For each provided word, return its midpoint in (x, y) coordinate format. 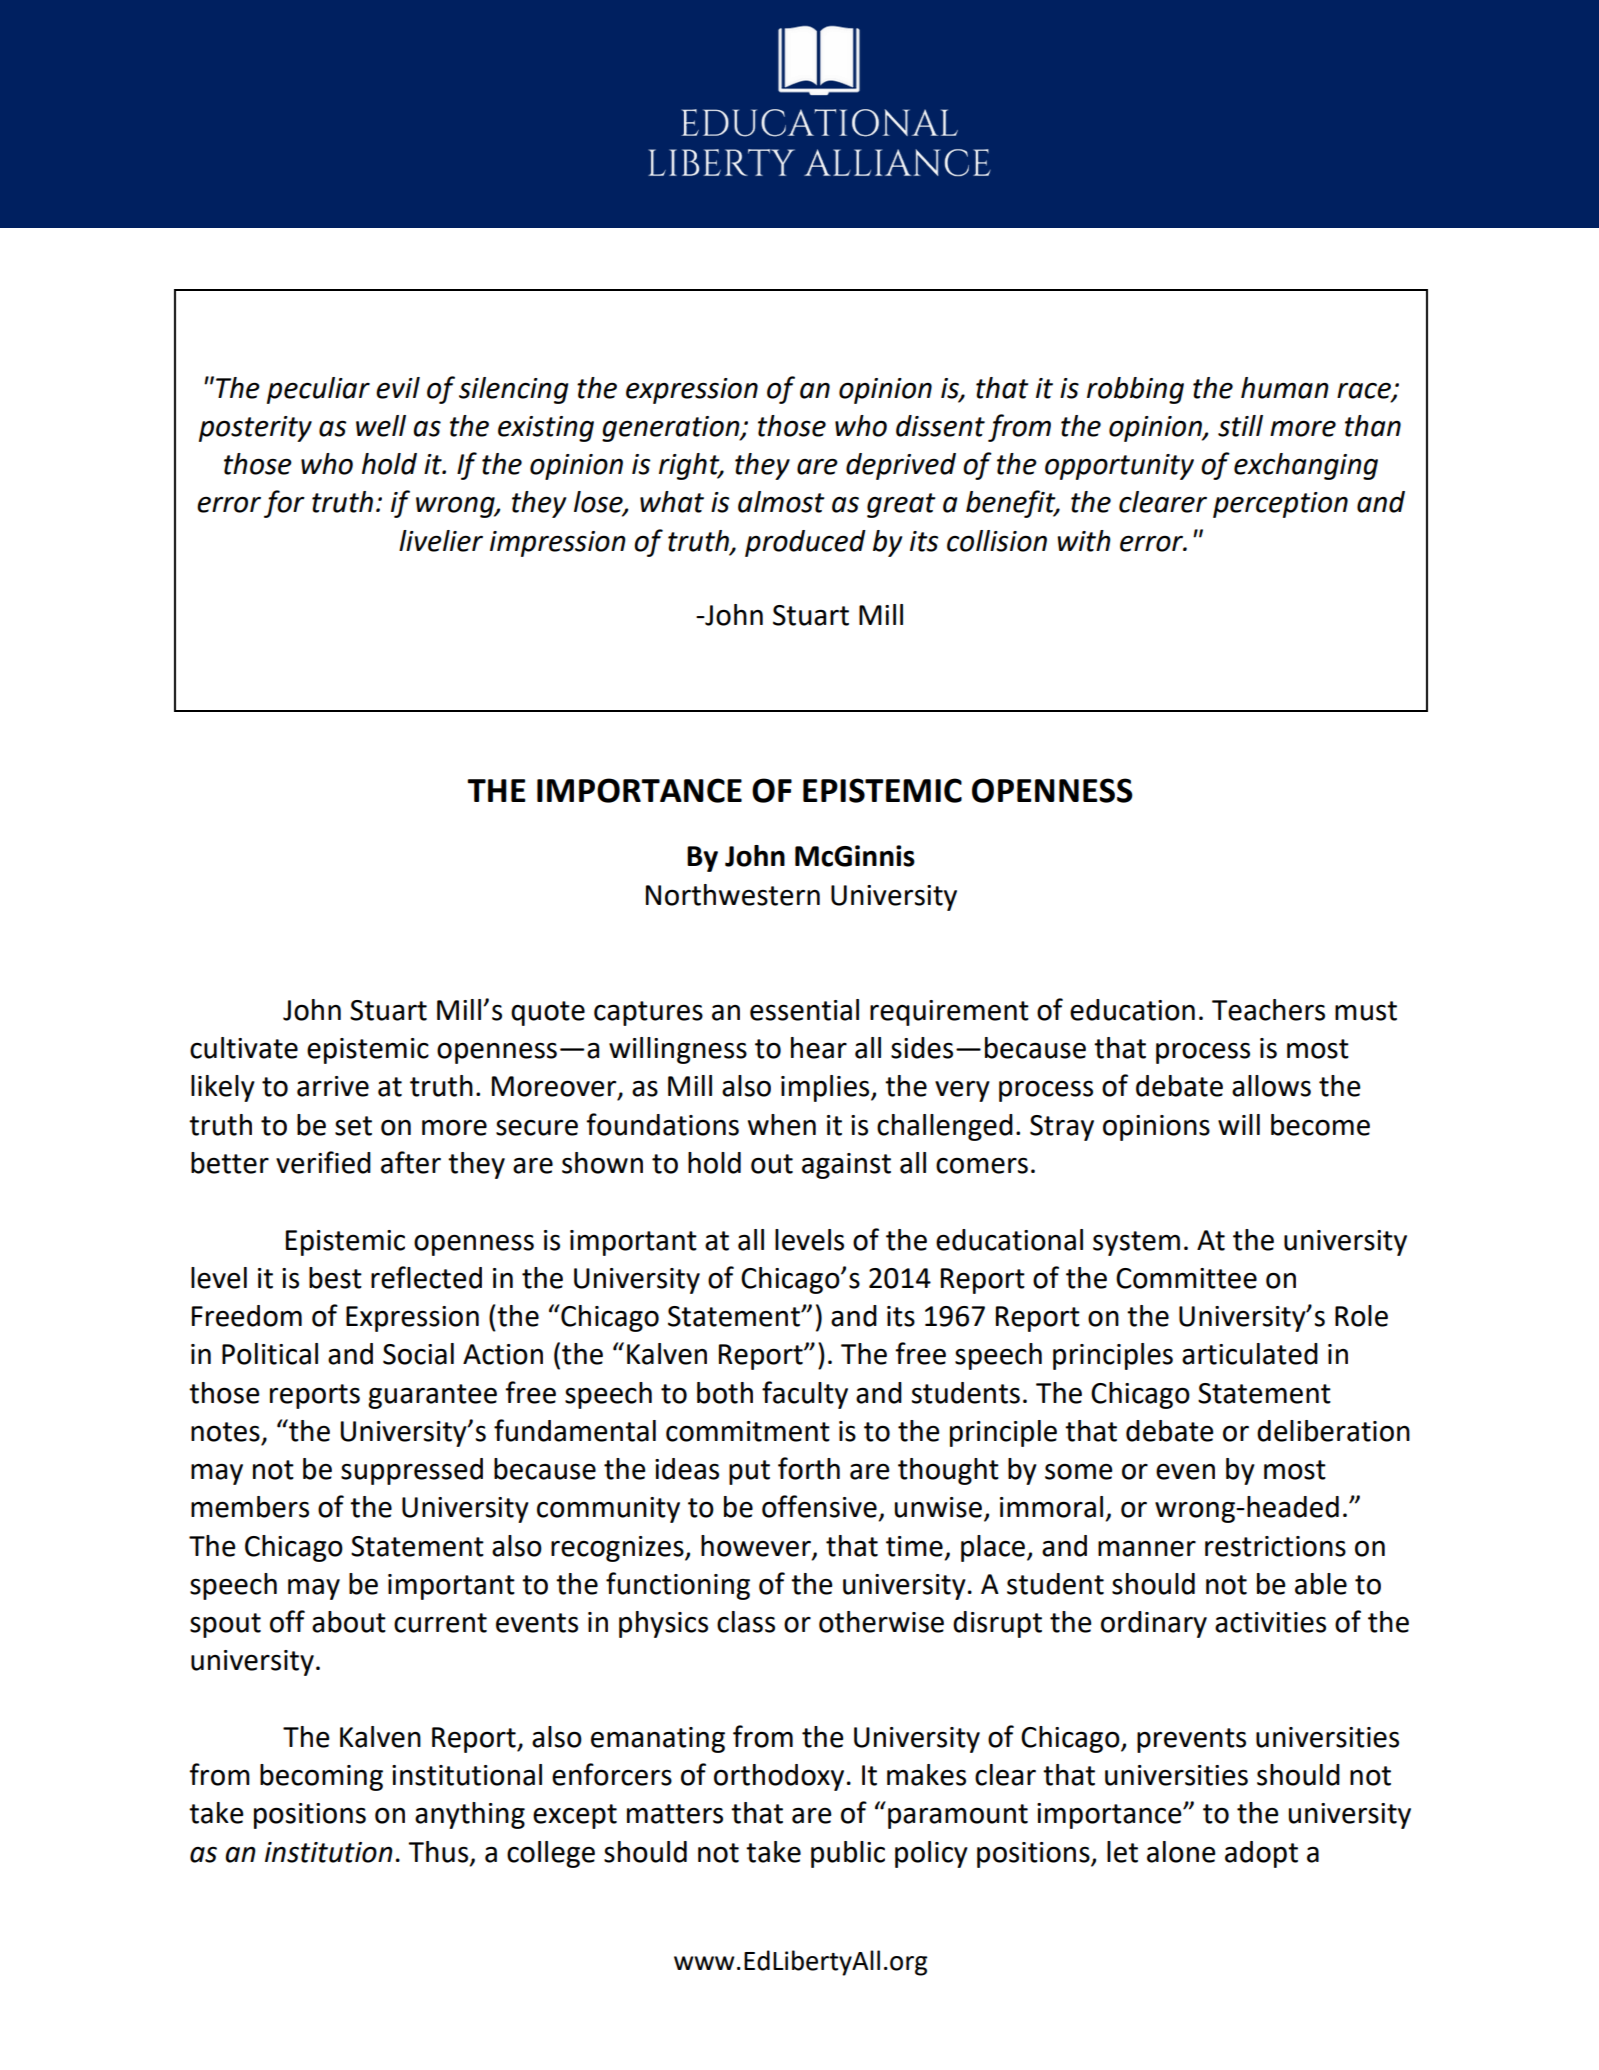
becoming (321, 1777)
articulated (1250, 1354)
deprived (901, 466)
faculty (805, 1395)
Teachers (1268, 1010)
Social (418, 1354)
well (381, 426)
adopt (1261, 1854)
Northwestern (733, 895)
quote (548, 1013)
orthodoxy (779, 1777)
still (1240, 426)
